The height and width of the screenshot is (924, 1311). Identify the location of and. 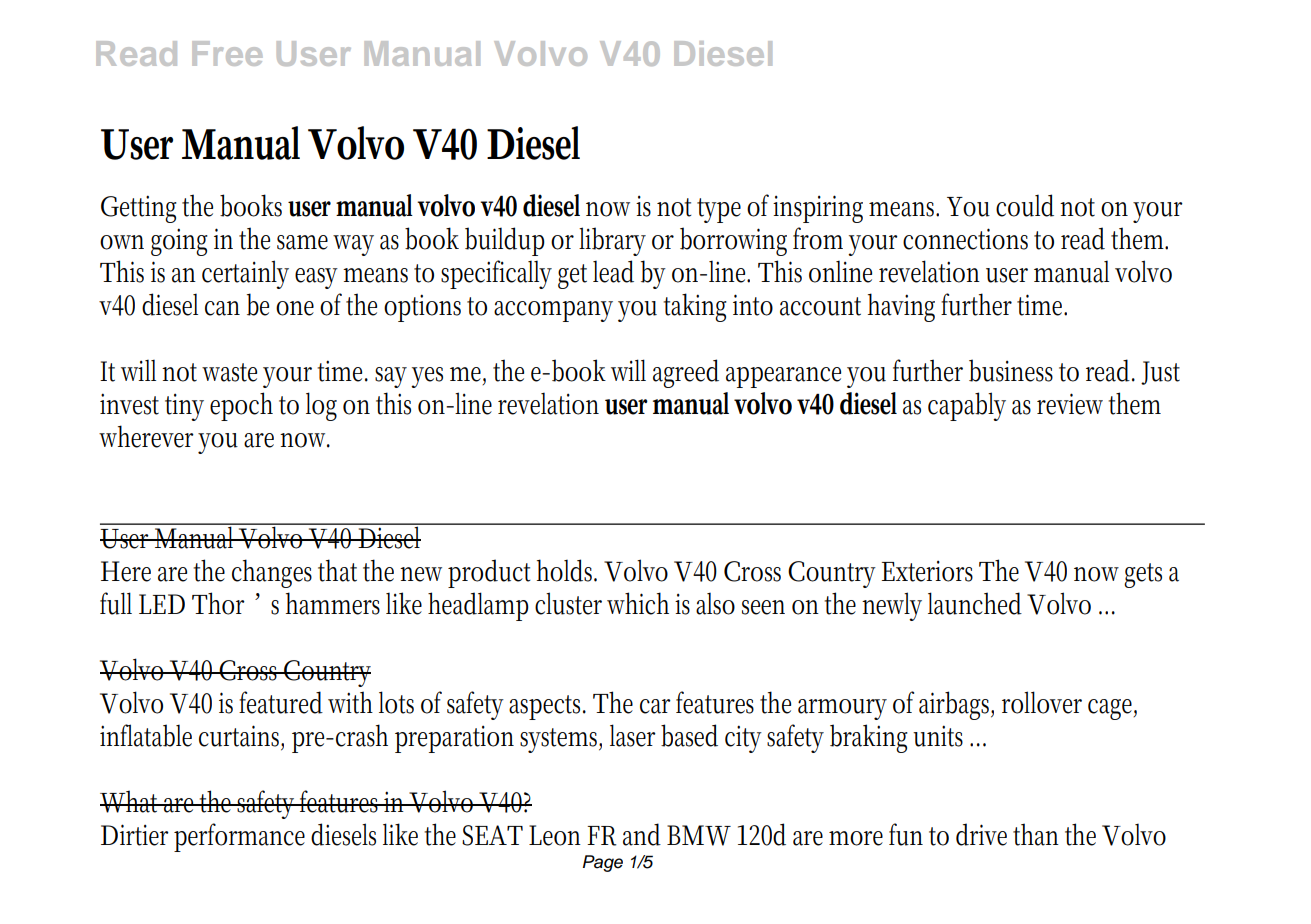
(642, 834).
